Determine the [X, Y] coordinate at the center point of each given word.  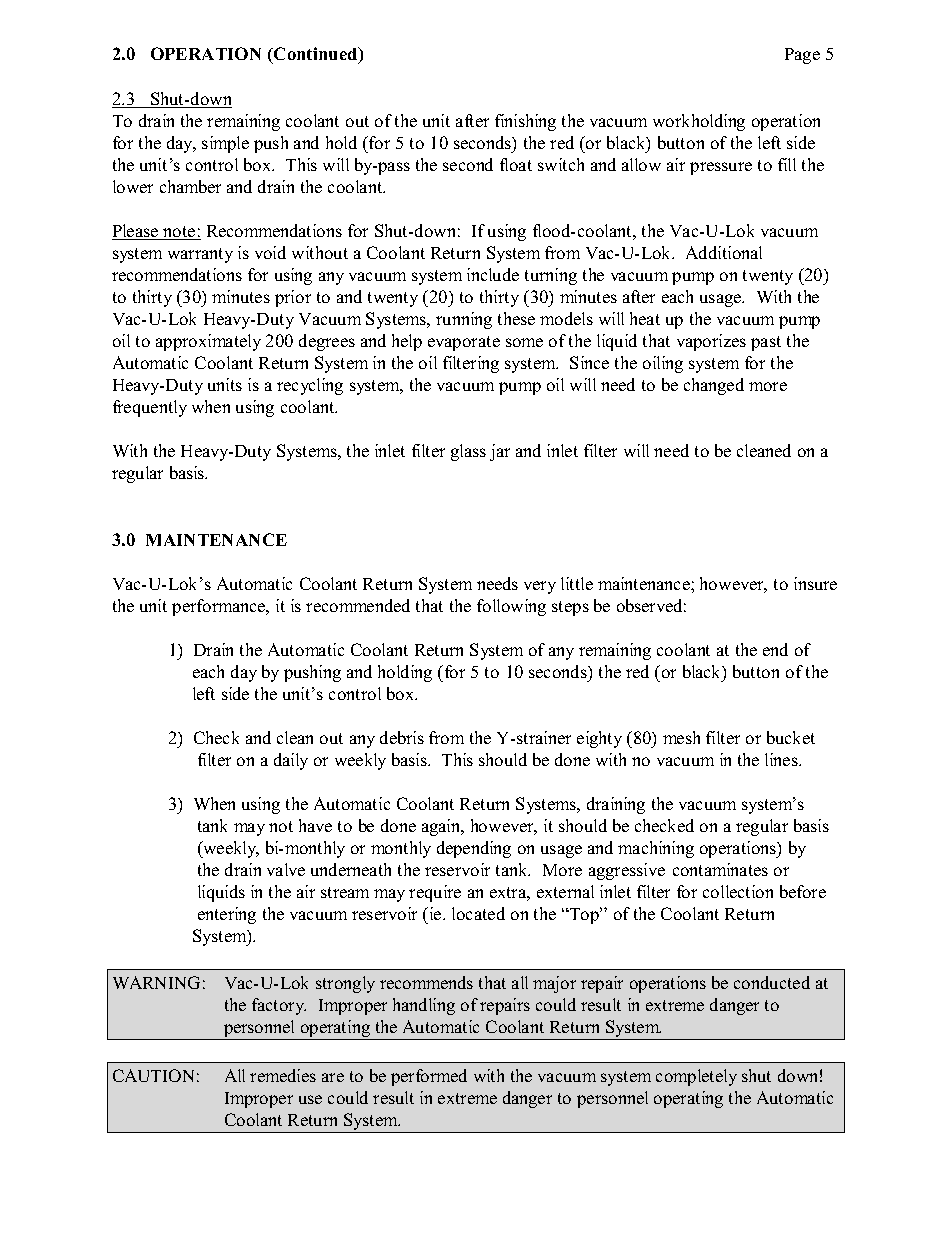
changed [714, 386]
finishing [525, 122]
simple [225, 144]
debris [402, 737]
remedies [283, 1075]
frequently [150, 408]
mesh [681, 737]
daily [291, 761]
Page [802, 56]
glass [468, 452]
